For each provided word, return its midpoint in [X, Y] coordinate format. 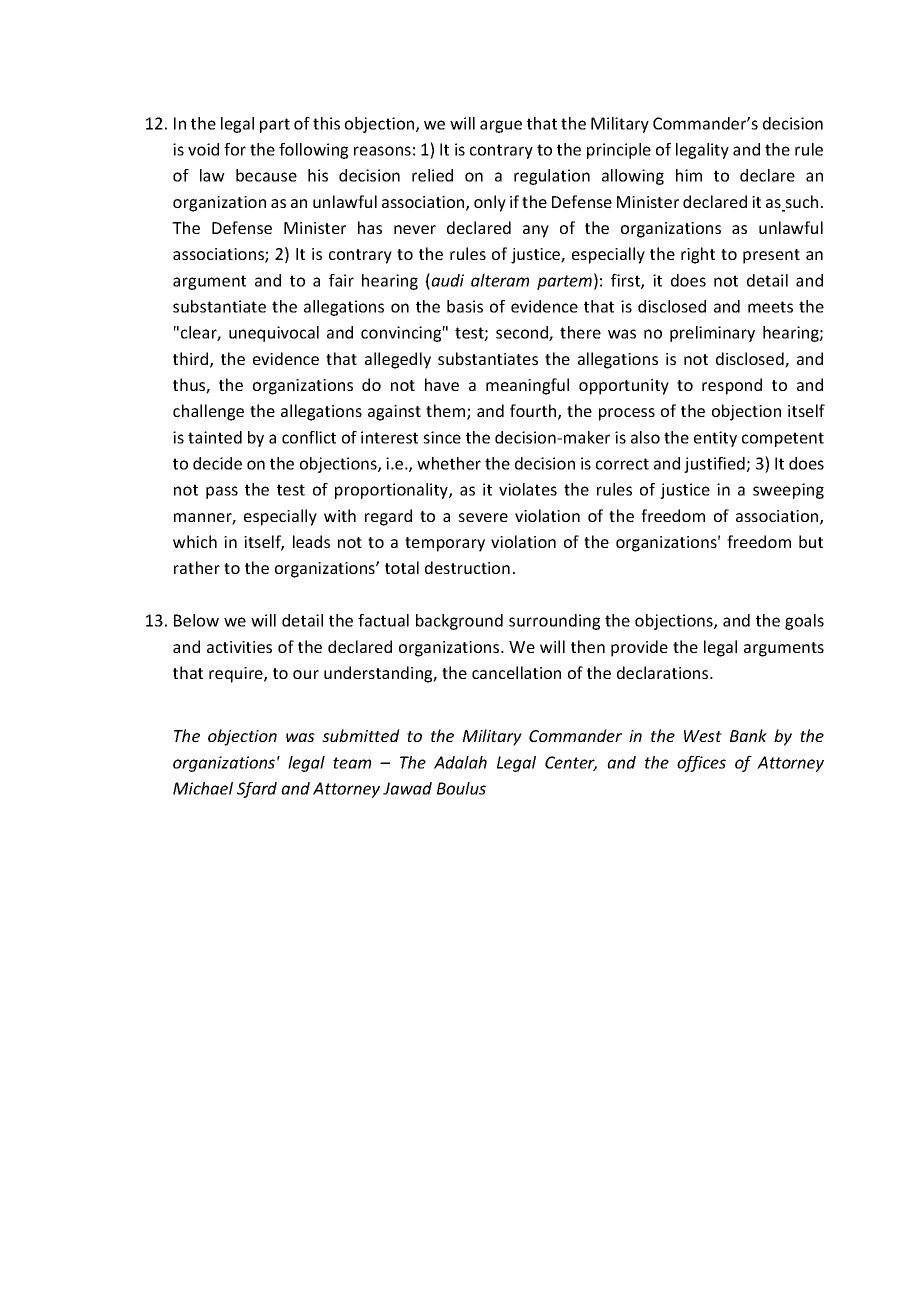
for [235, 149]
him [689, 175]
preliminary [712, 334]
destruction [467, 567]
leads [311, 541]
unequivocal [274, 334]
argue [501, 126]
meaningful [527, 386]
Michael [203, 788]
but [811, 541]
